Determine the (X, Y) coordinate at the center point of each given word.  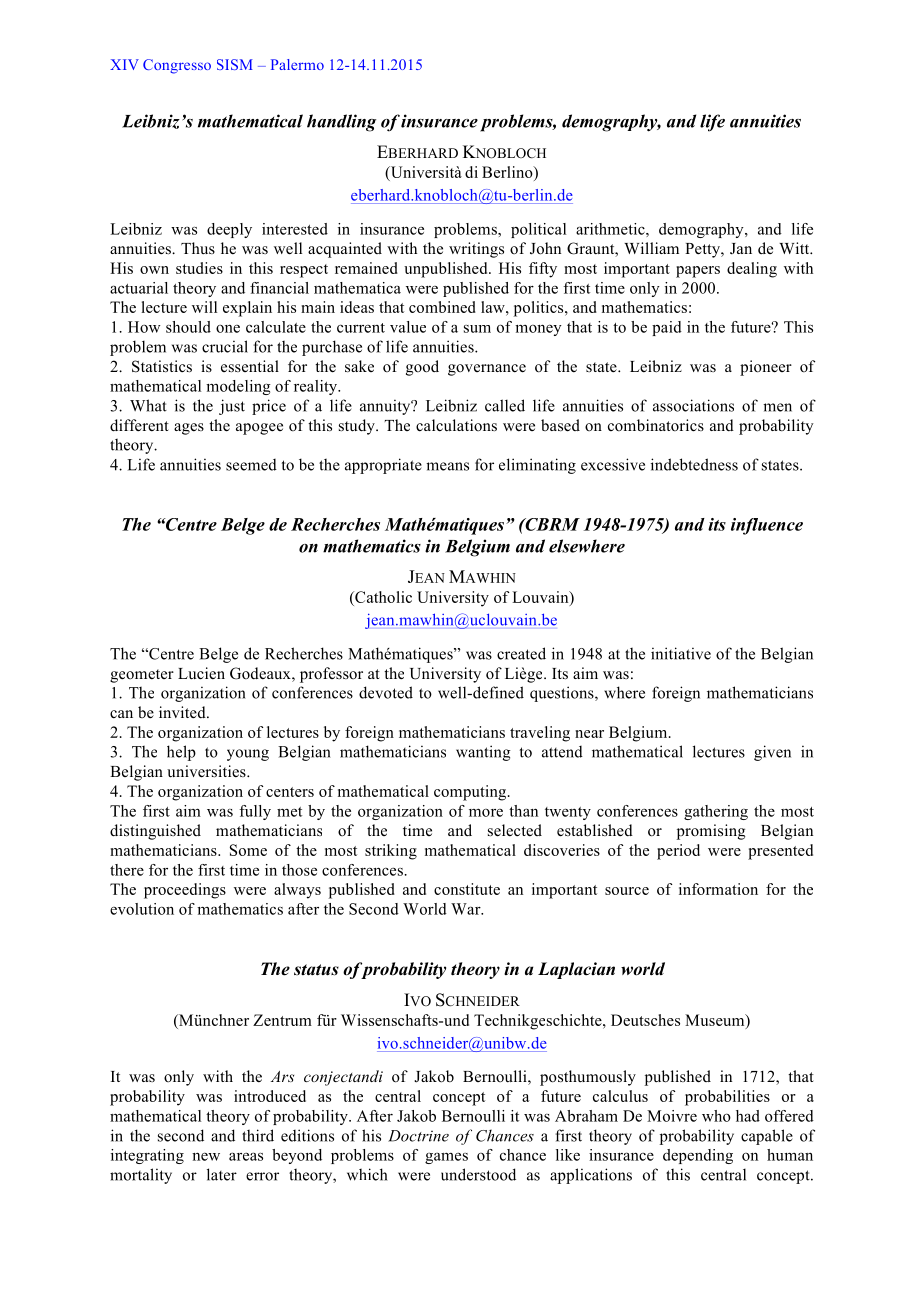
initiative (681, 653)
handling (341, 123)
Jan (741, 249)
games (446, 1158)
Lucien (201, 673)
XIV (124, 64)
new (206, 1156)
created (521, 653)
